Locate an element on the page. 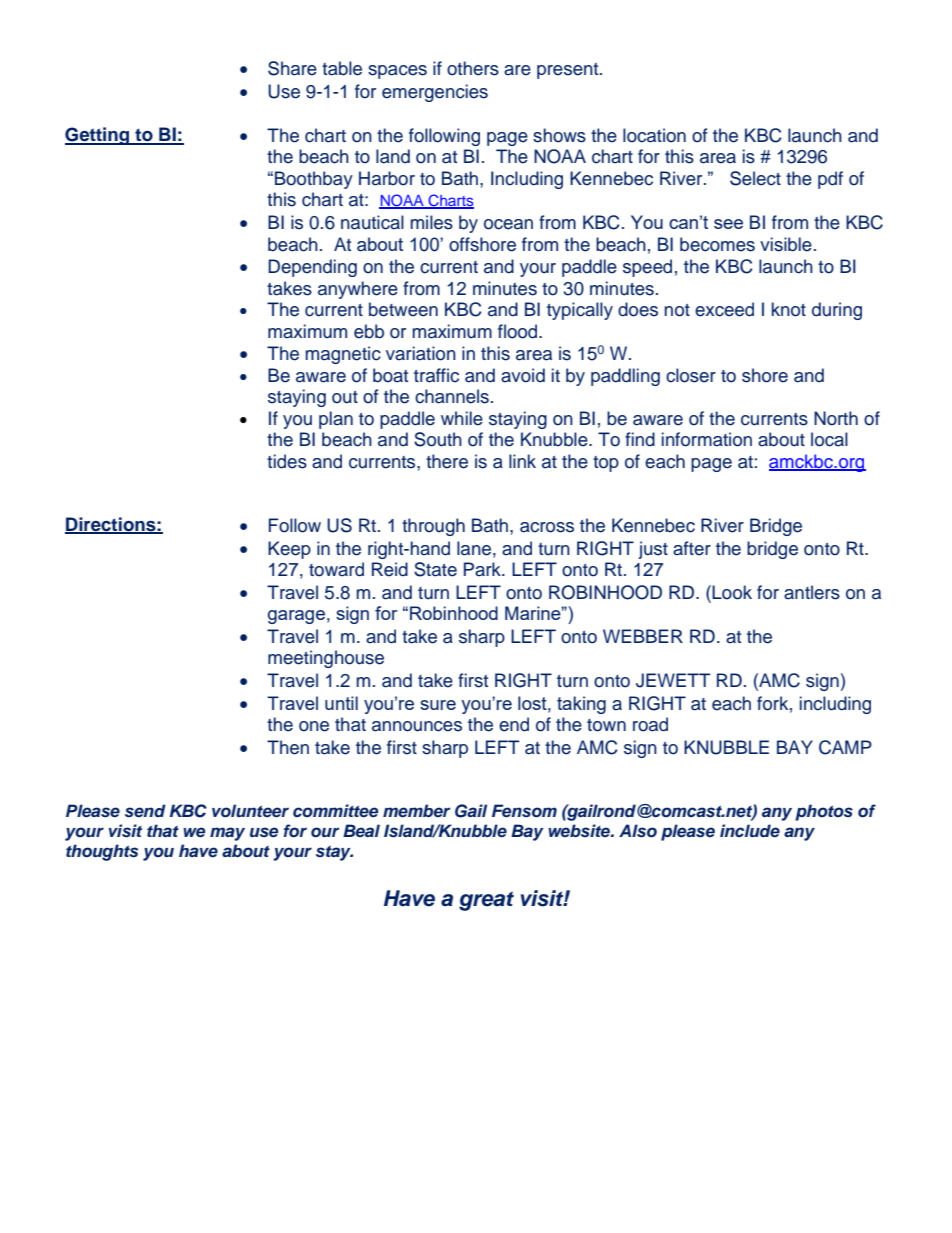 The image size is (952, 1233). may is located at coordinates (227, 834).
